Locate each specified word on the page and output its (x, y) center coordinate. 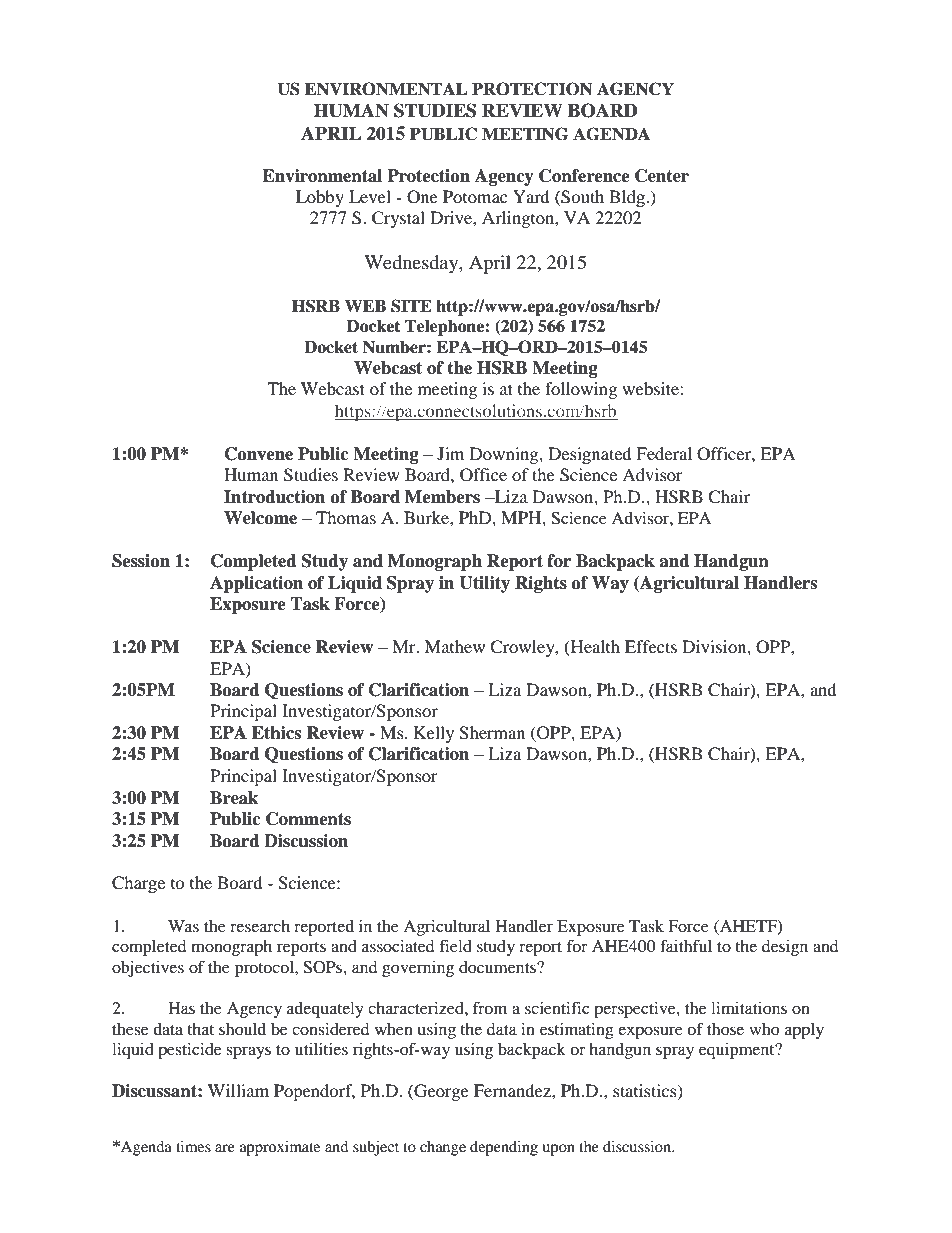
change (443, 1148)
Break (234, 798)
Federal (664, 453)
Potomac (475, 196)
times (193, 1146)
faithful (686, 945)
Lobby (320, 198)
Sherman (492, 733)
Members (442, 497)
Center (662, 176)
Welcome (260, 518)
